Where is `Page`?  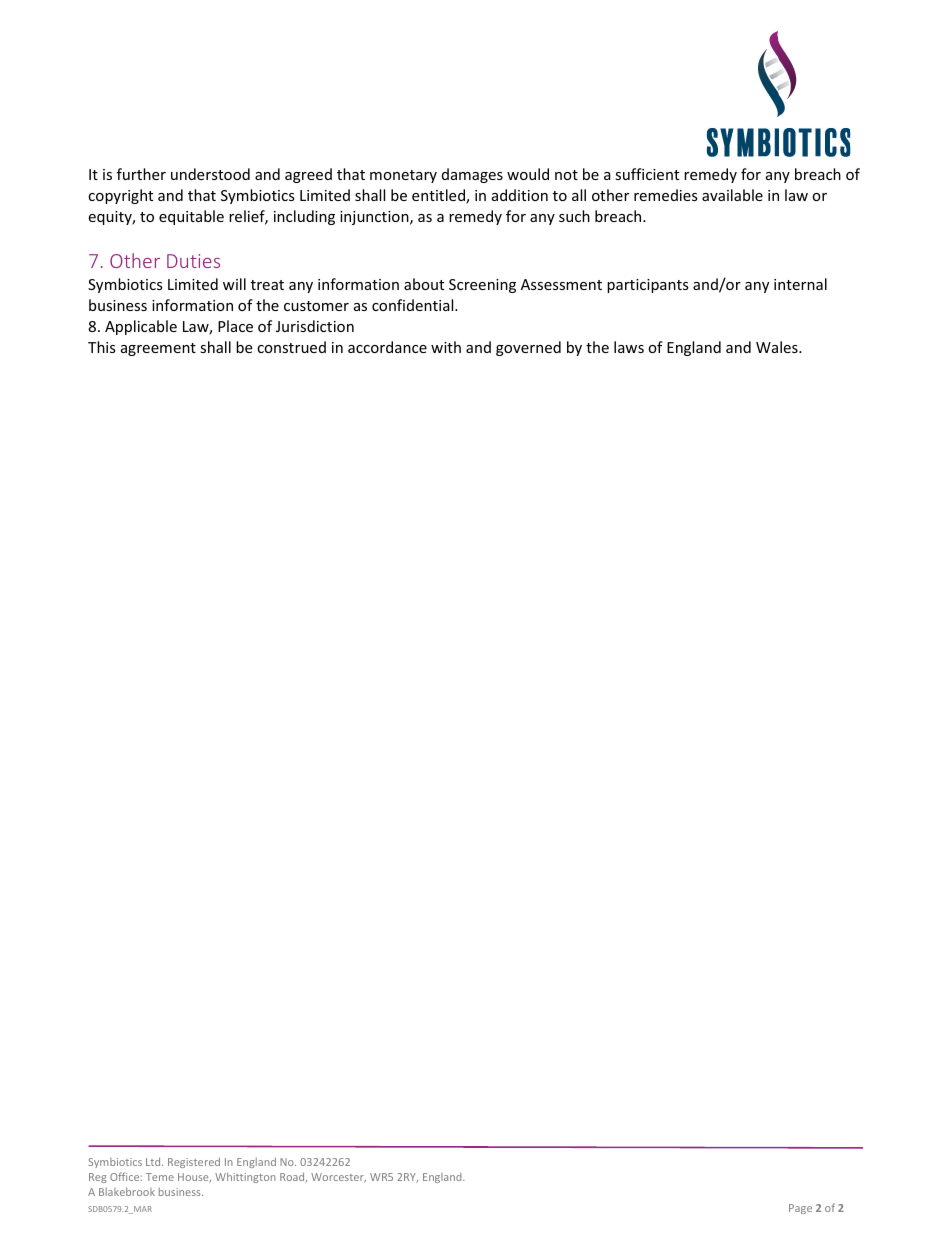
Page is located at coordinates (800, 1209).
